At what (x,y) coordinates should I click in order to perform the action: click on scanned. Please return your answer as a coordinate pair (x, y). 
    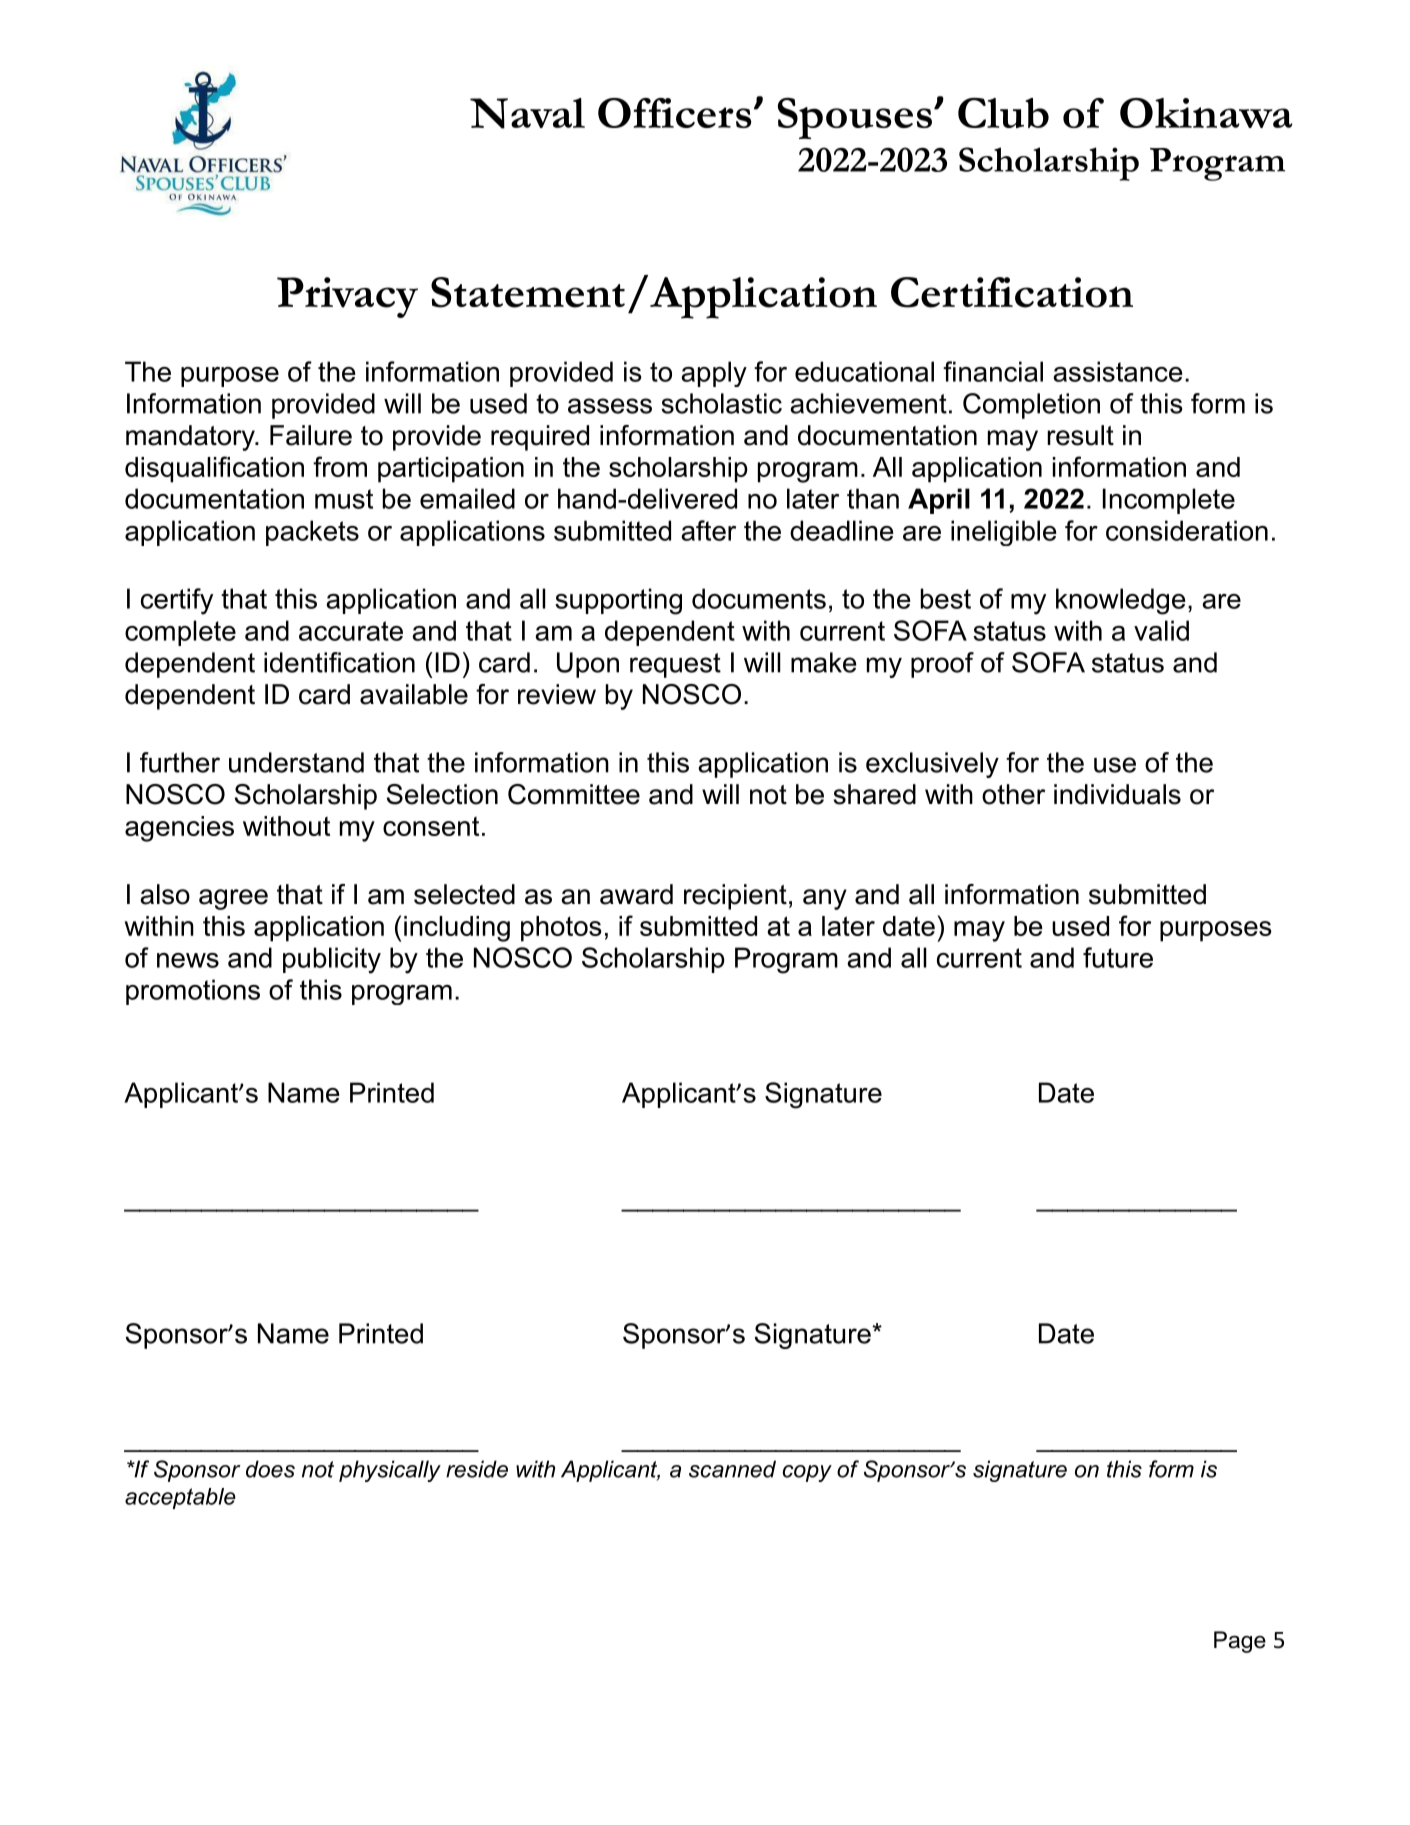
    Looking at the image, I should click on (732, 1469).
